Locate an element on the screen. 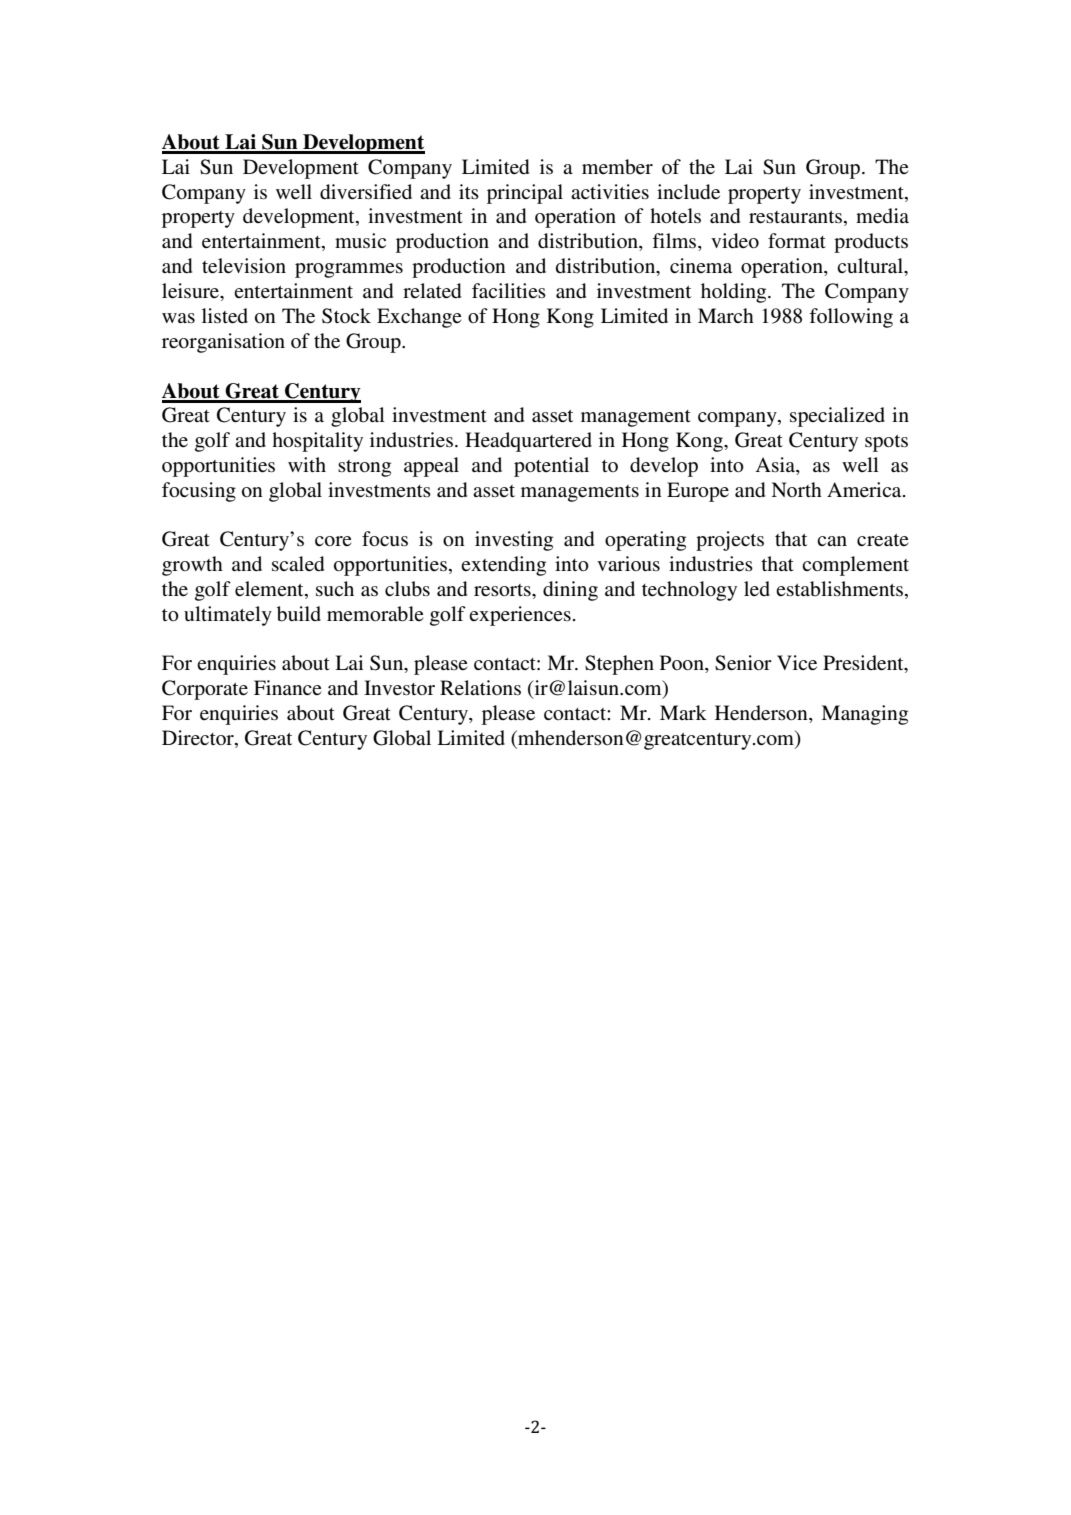 The width and height of the screenshot is (1071, 1515). principal is located at coordinates (525, 194).
